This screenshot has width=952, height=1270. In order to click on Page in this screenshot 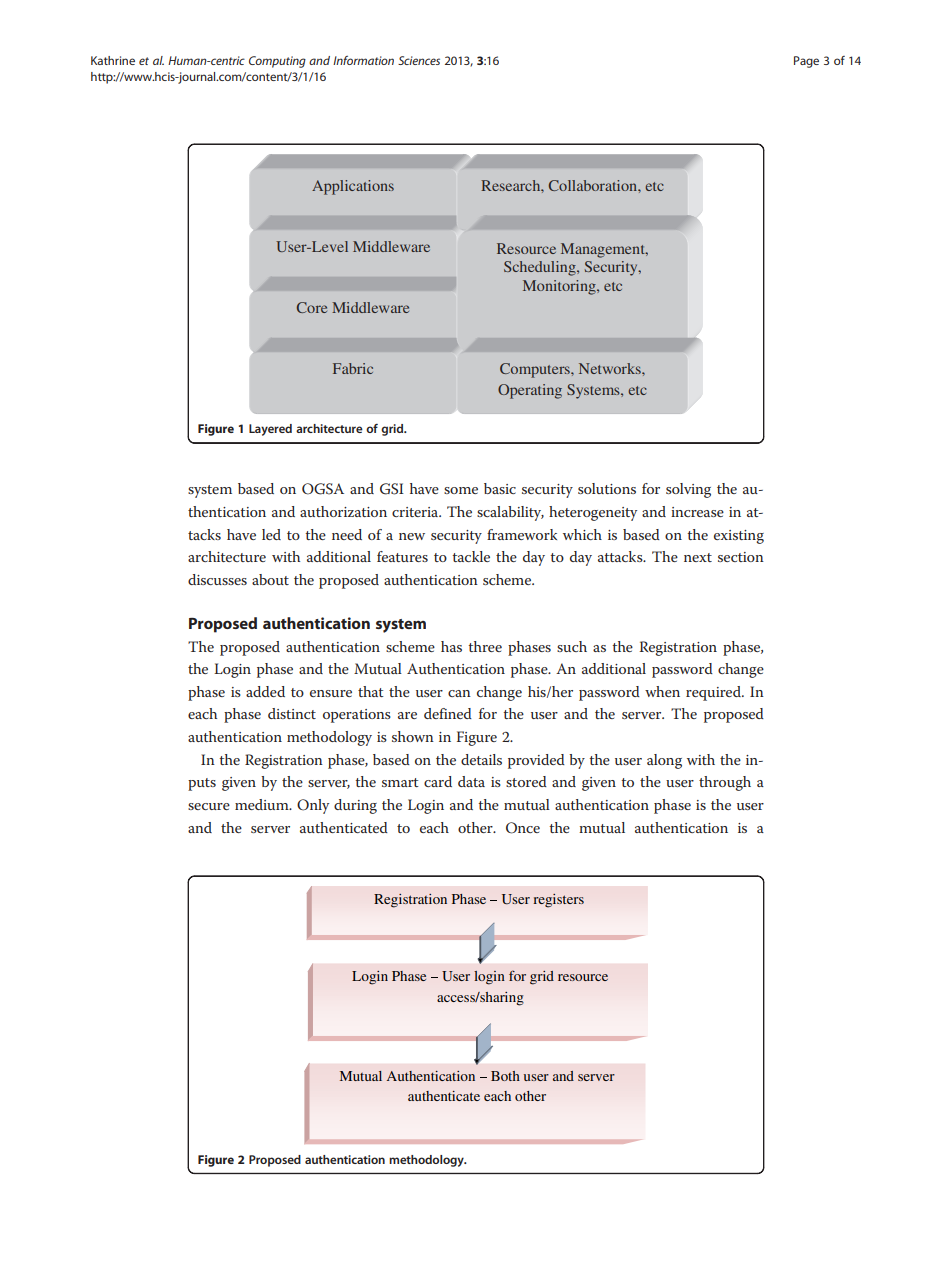, I will do `click(806, 62)`.
